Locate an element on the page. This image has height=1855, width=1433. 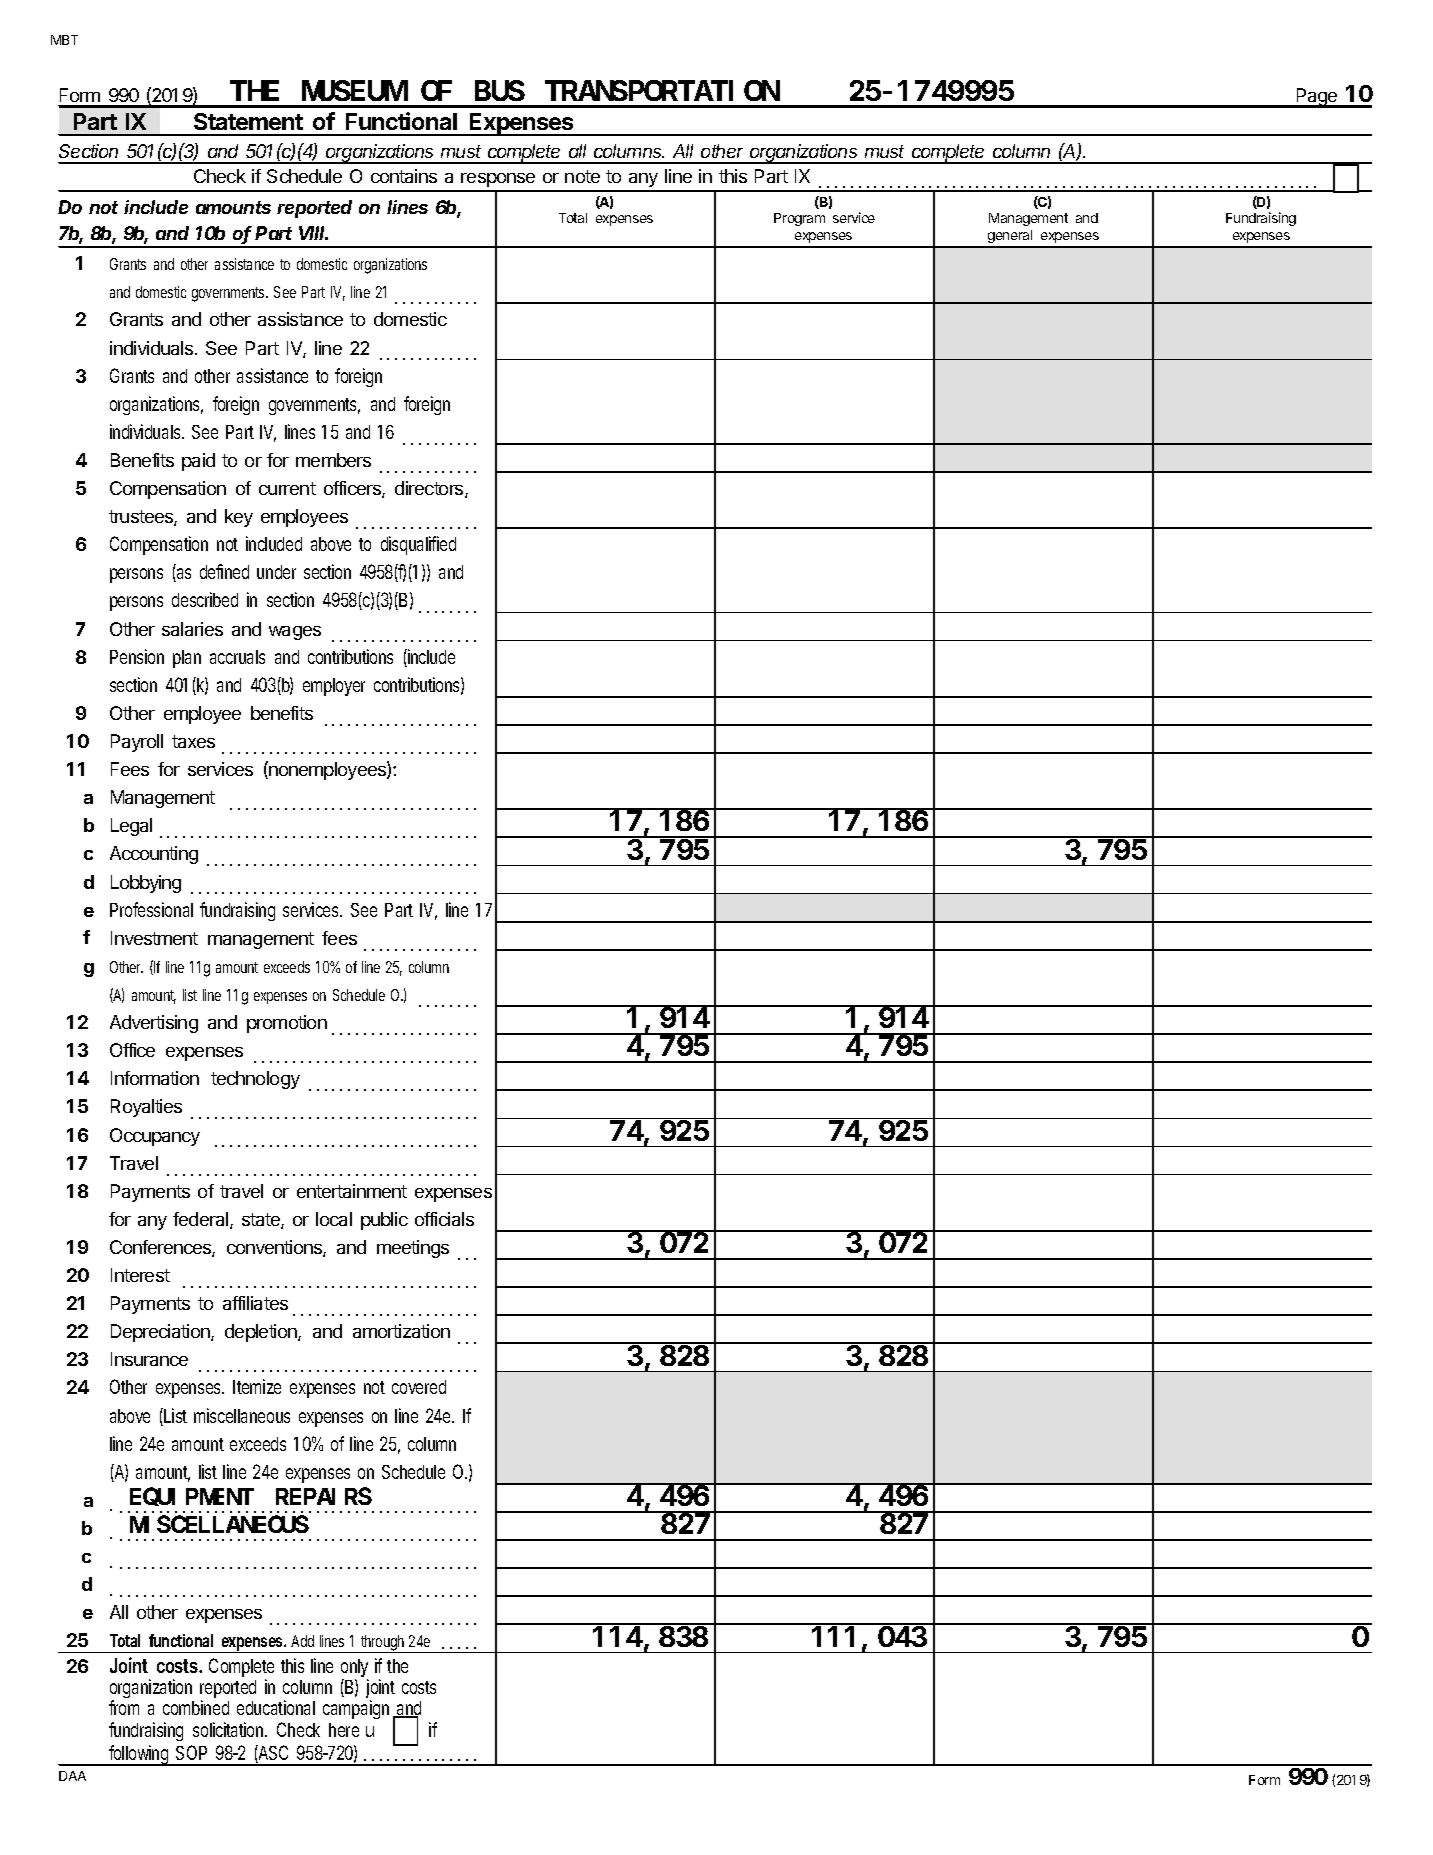
solicitation is located at coordinates (230, 1729).
